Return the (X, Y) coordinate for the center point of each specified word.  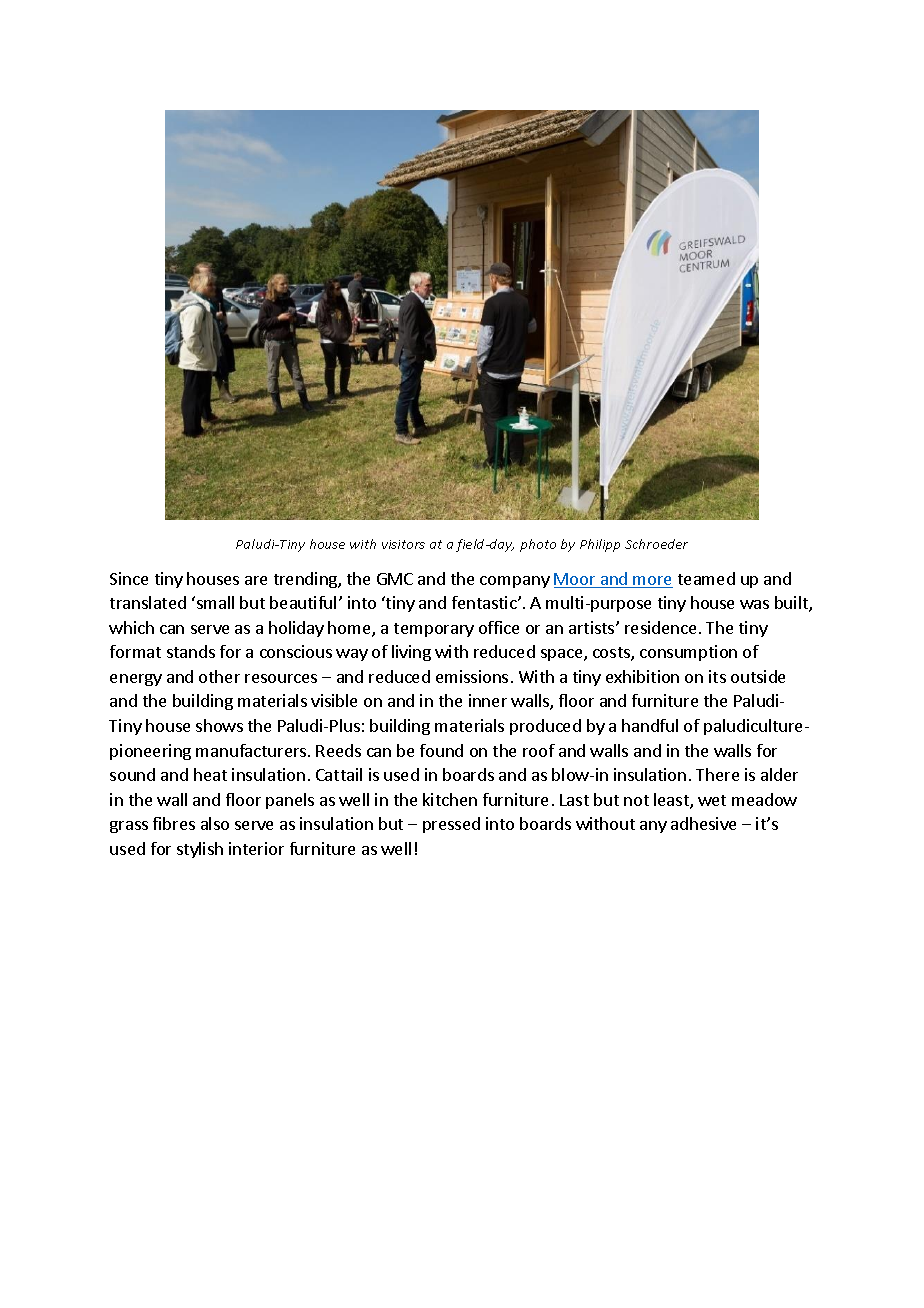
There (717, 774)
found (441, 750)
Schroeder (656, 544)
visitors (403, 544)
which (131, 627)
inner (488, 700)
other (219, 676)
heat (210, 774)
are (256, 580)
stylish (200, 850)
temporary (434, 630)
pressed (451, 825)
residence (660, 627)
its (717, 676)
